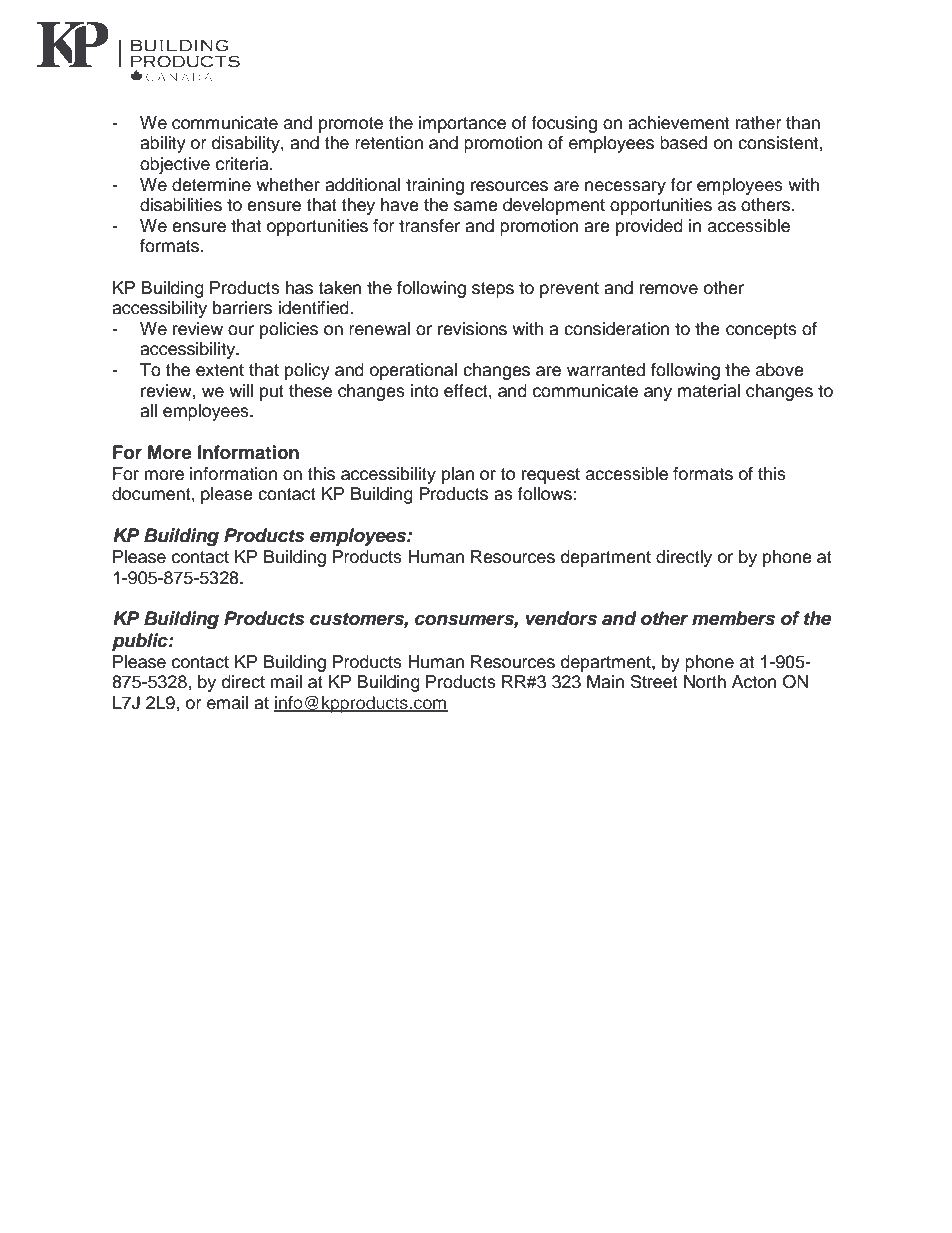 This screenshot has width=952, height=1233. I want to click on has, so click(299, 288).
